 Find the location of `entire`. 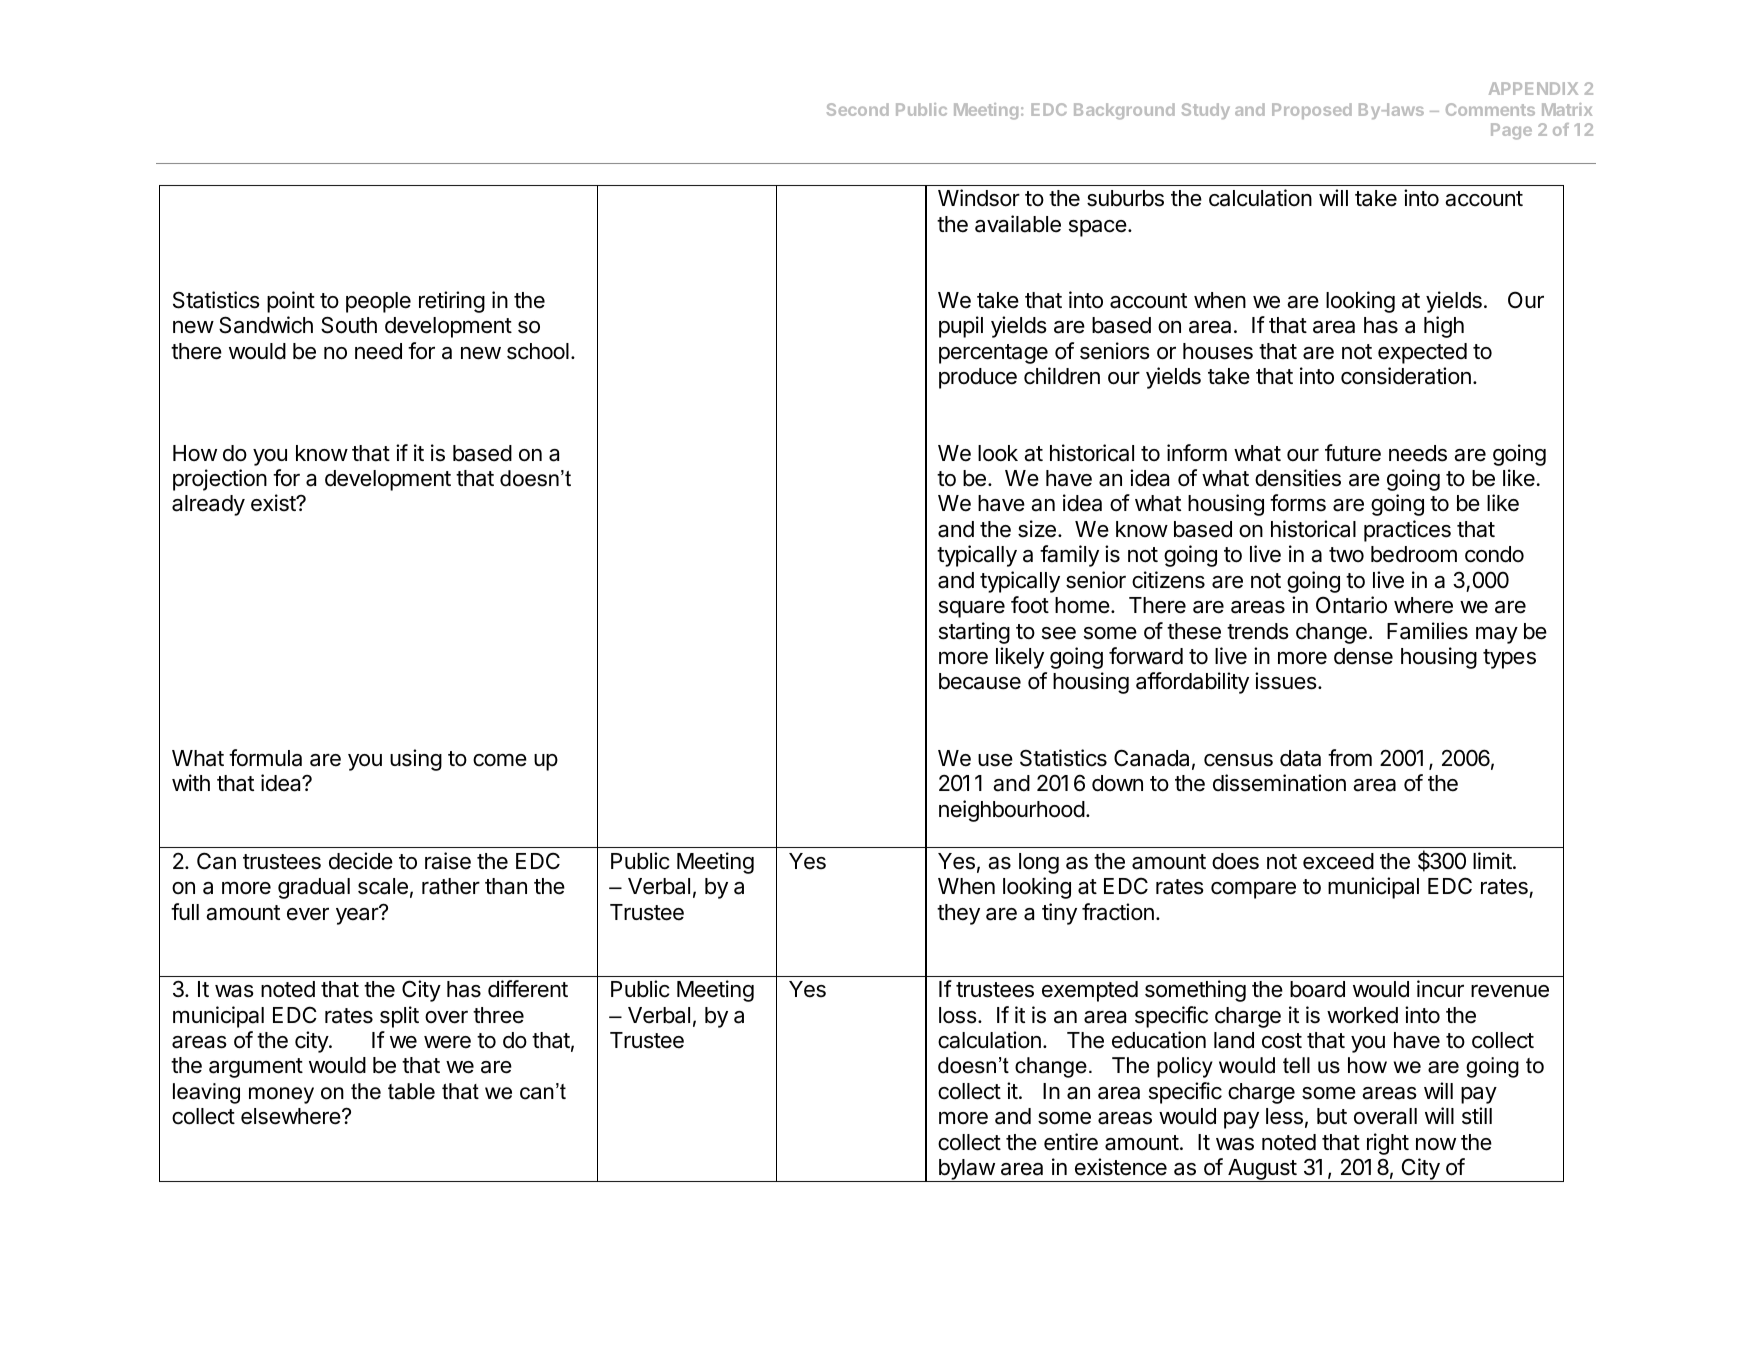

entire is located at coordinates (1071, 1142).
